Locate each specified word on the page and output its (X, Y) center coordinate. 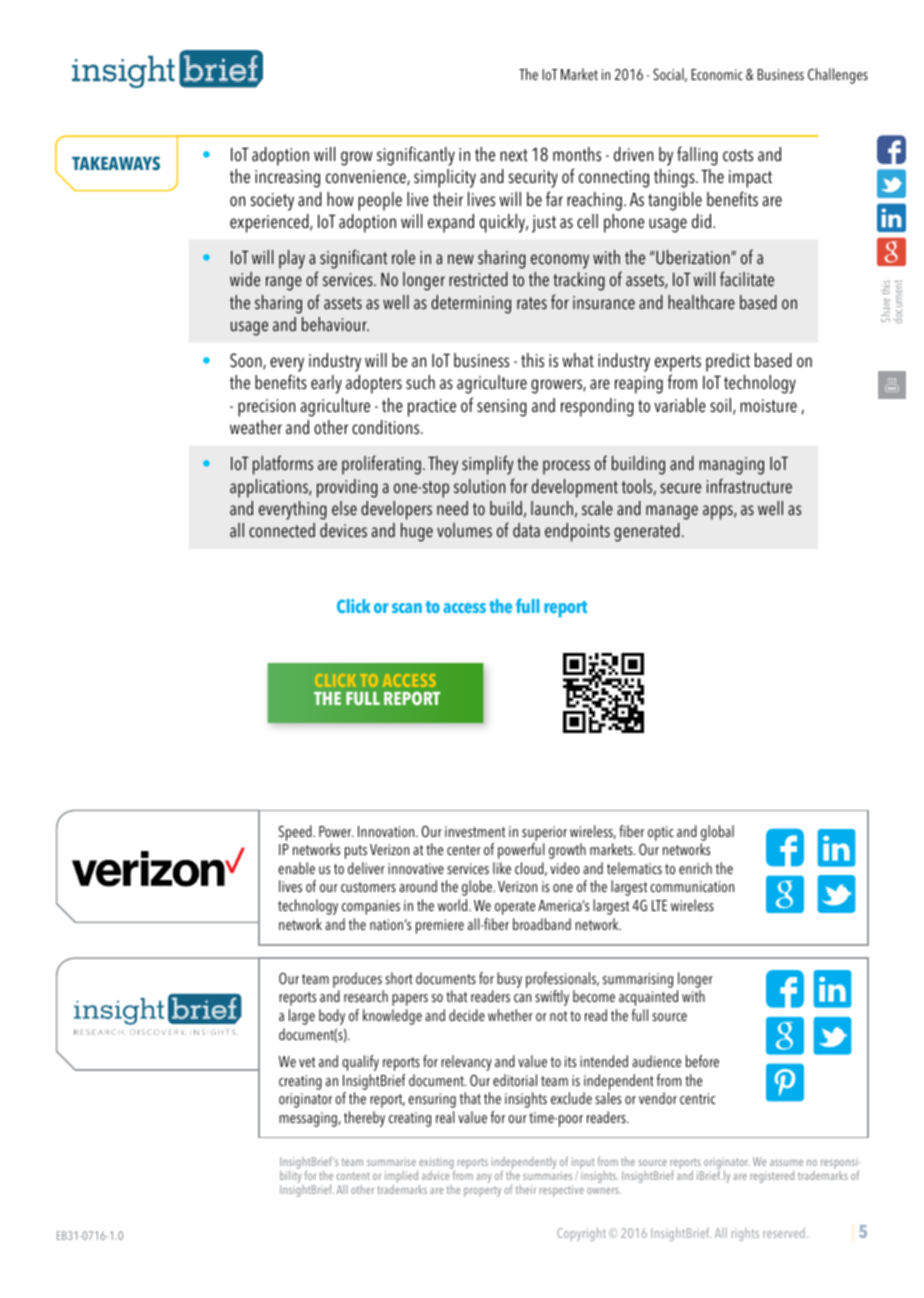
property (482, 1191)
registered (772, 1177)
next (514, 155)
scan (407, 608)
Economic (717, 74)
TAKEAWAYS (116, 163)
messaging (309, 1119)
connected (282, 530)
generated (647, 532)
